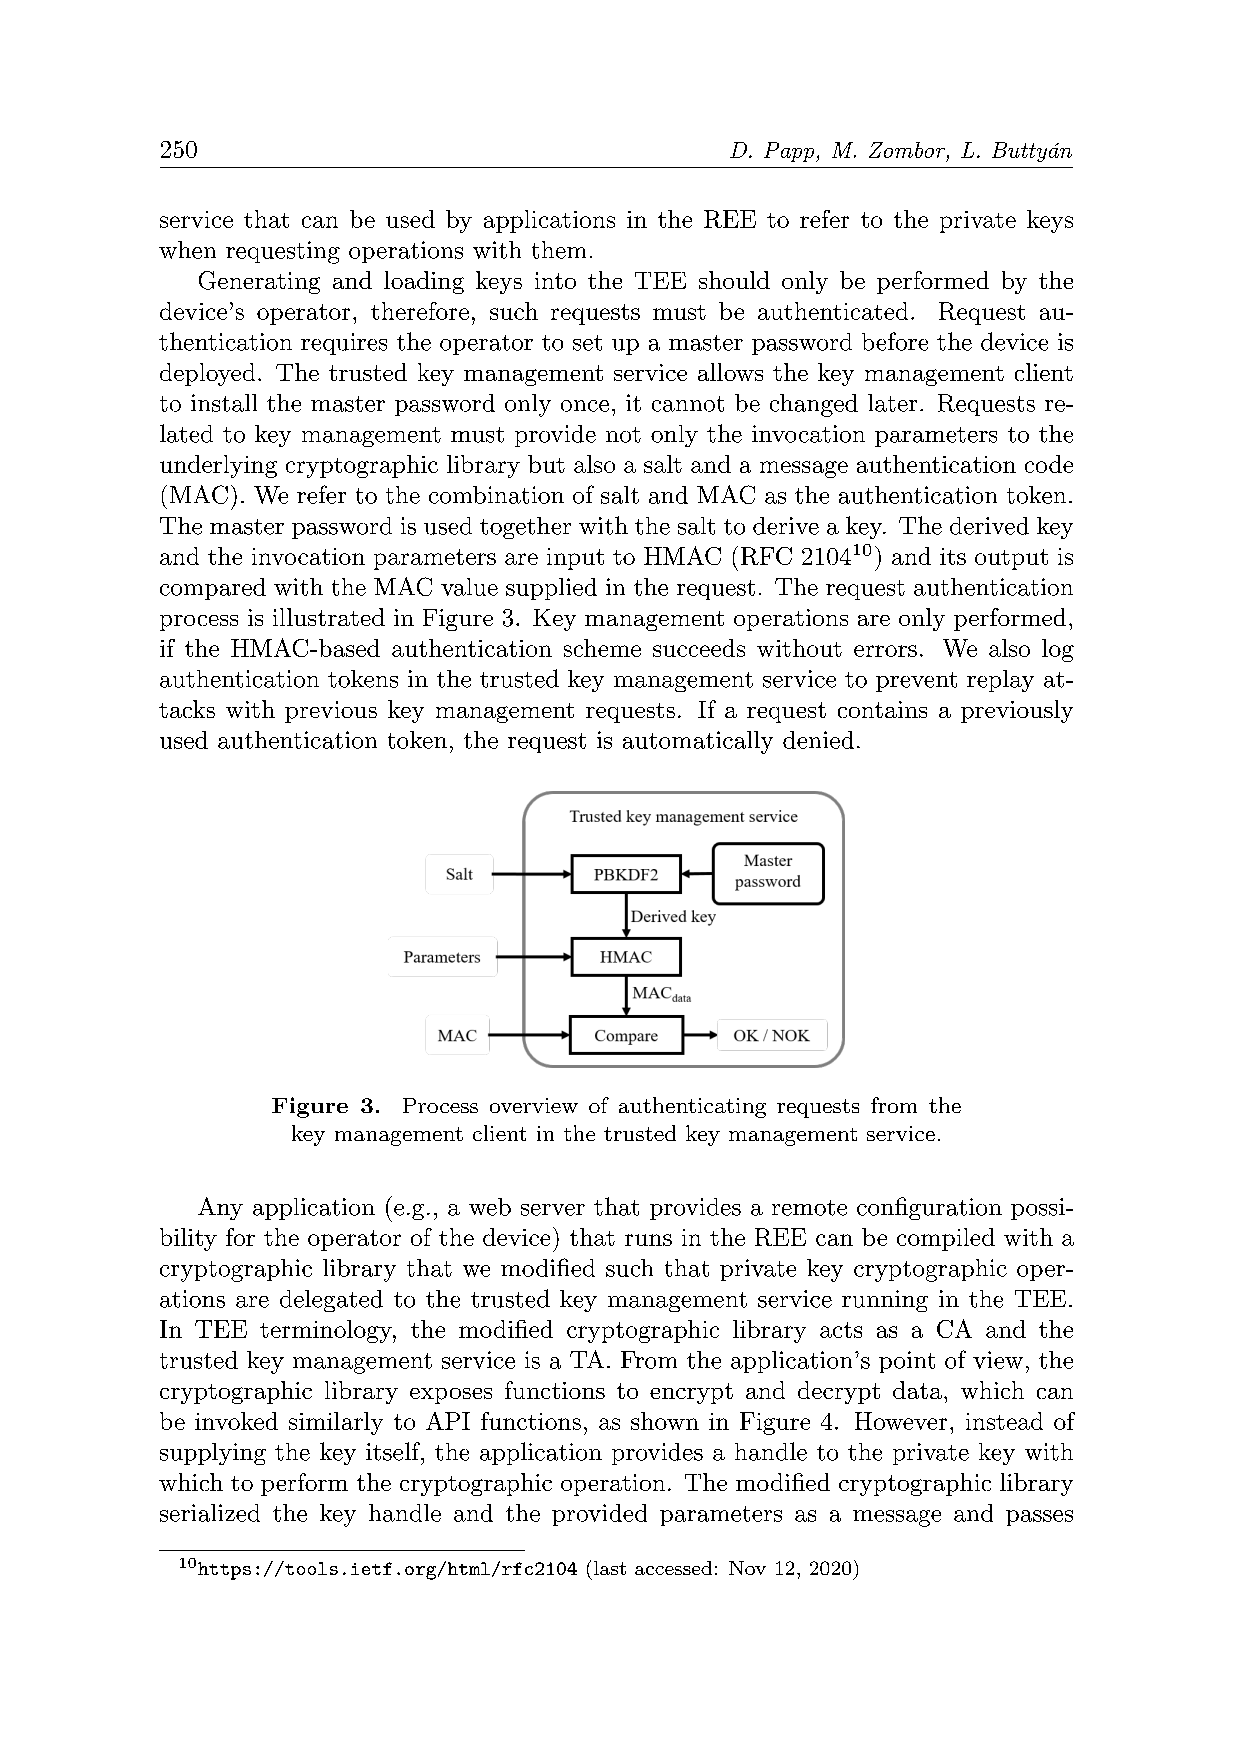 The image size is (1233, 1741). Describe the element at coordinates (218, 466) in the page. I see `underlying` at that location.
